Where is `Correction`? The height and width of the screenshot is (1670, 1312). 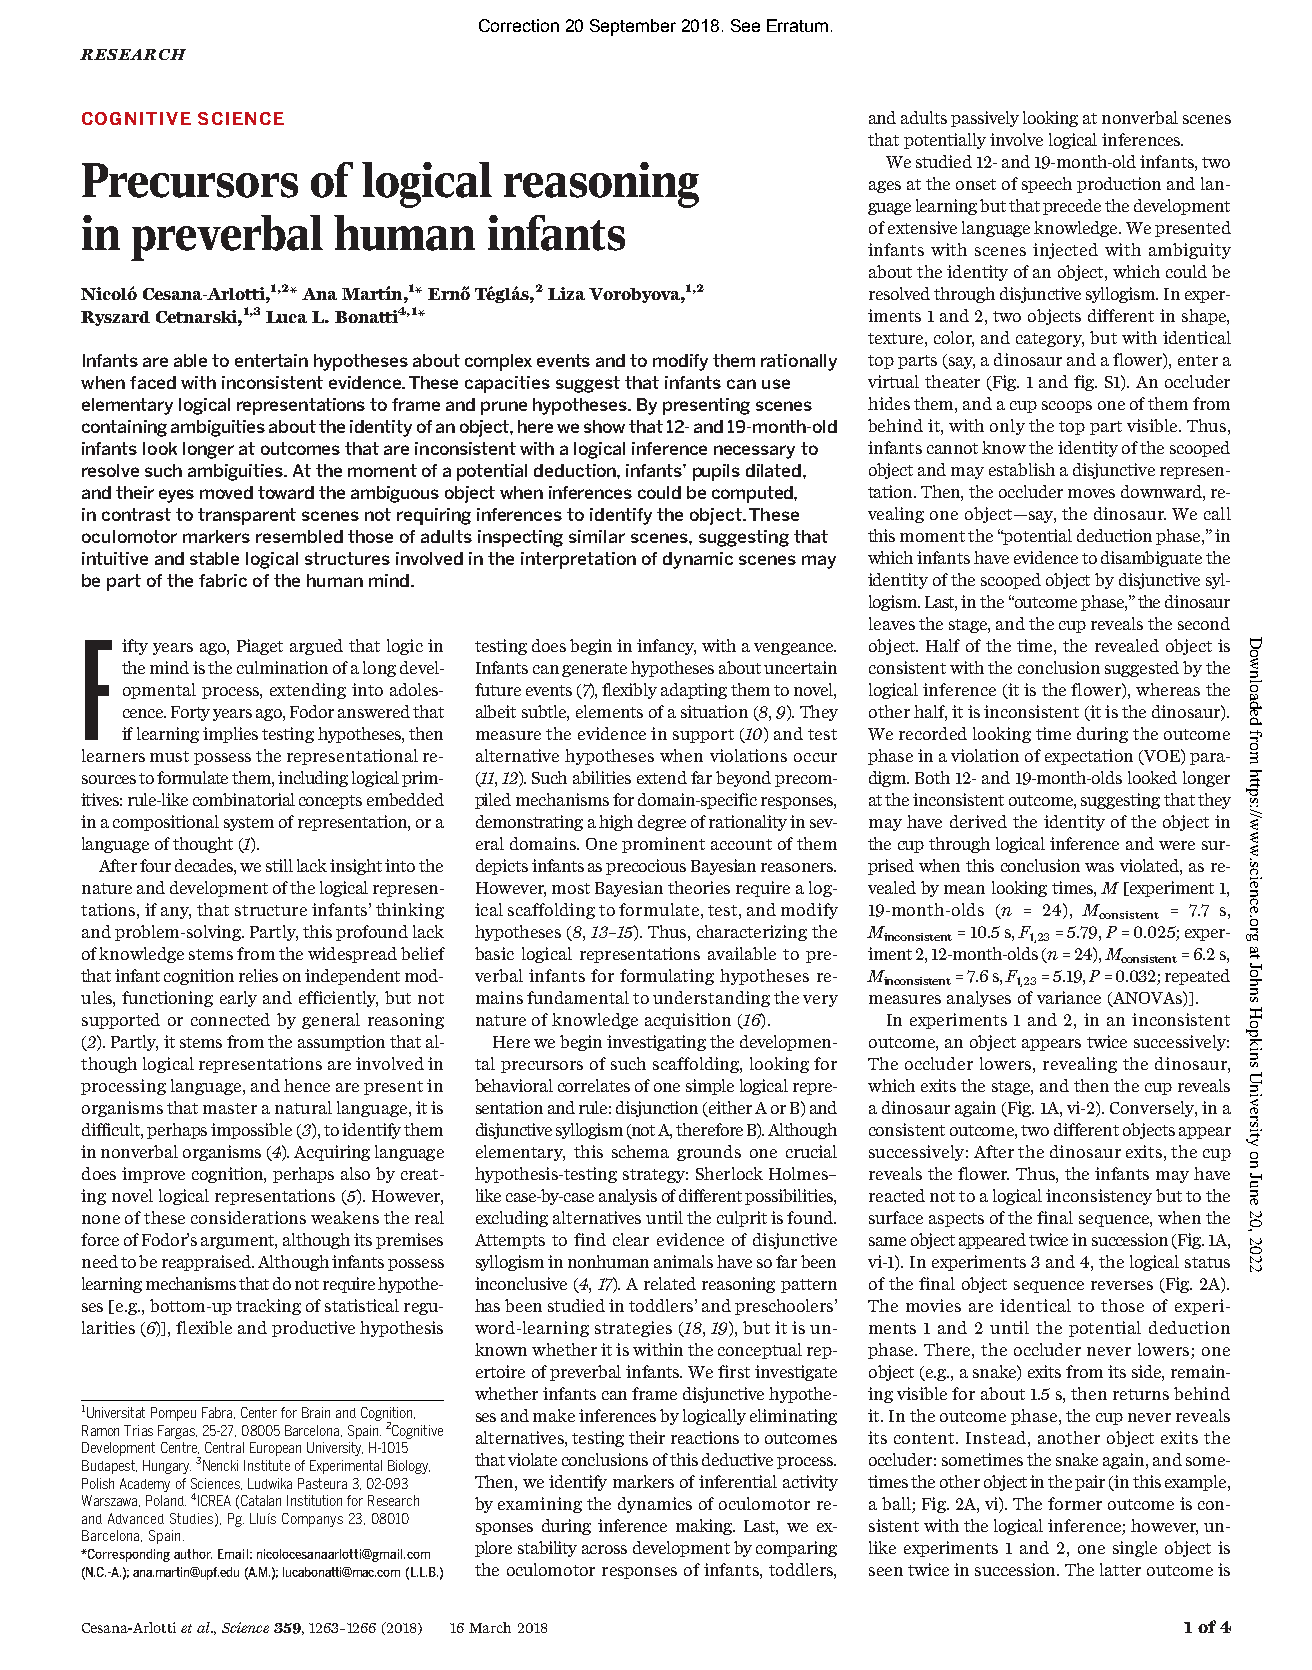
Correction is located at coordinates (519, 25).
